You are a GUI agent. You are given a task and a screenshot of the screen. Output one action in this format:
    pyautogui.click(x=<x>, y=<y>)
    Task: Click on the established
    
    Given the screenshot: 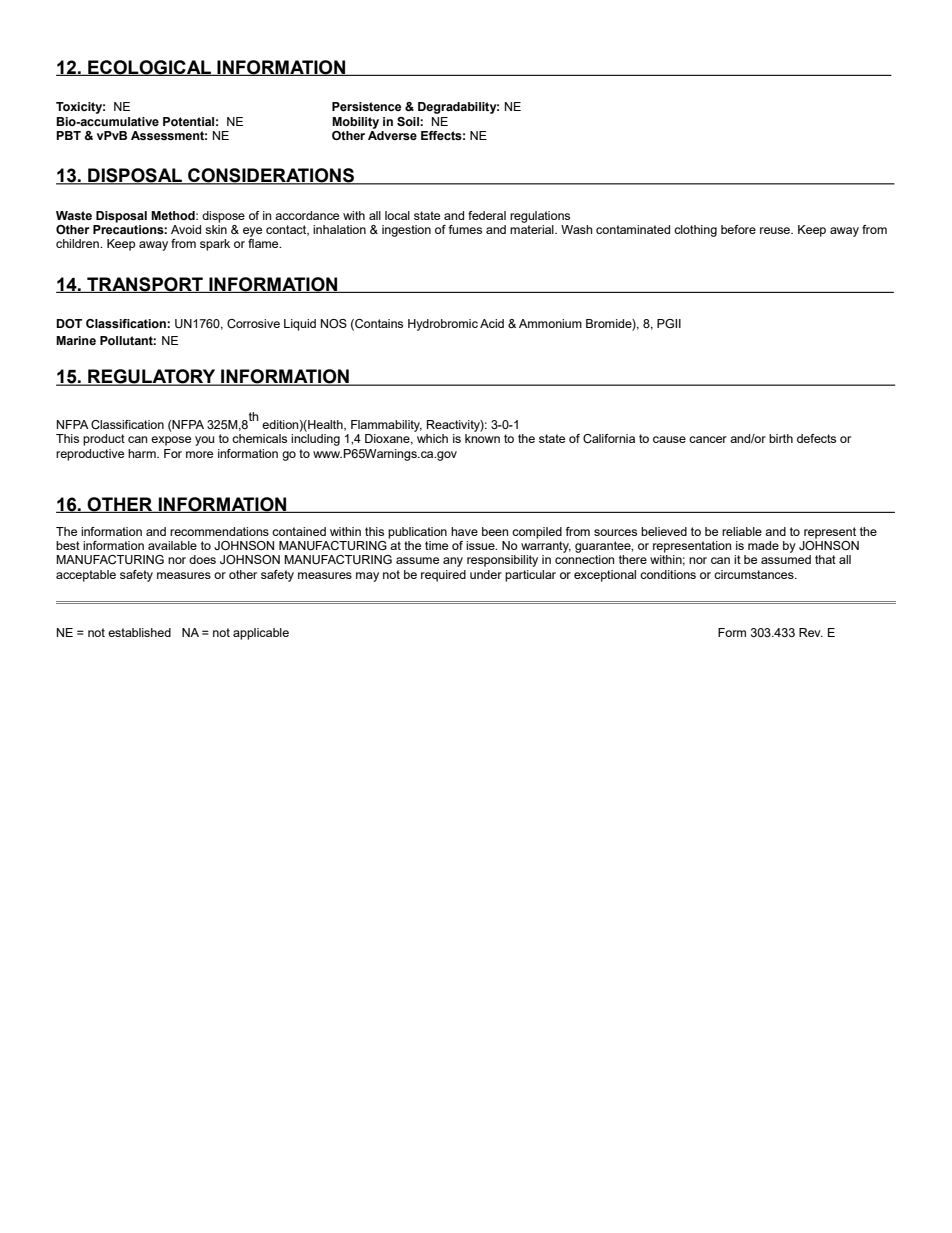 What is the action you would take?
    pyautogui.click(x=139, y=632)
